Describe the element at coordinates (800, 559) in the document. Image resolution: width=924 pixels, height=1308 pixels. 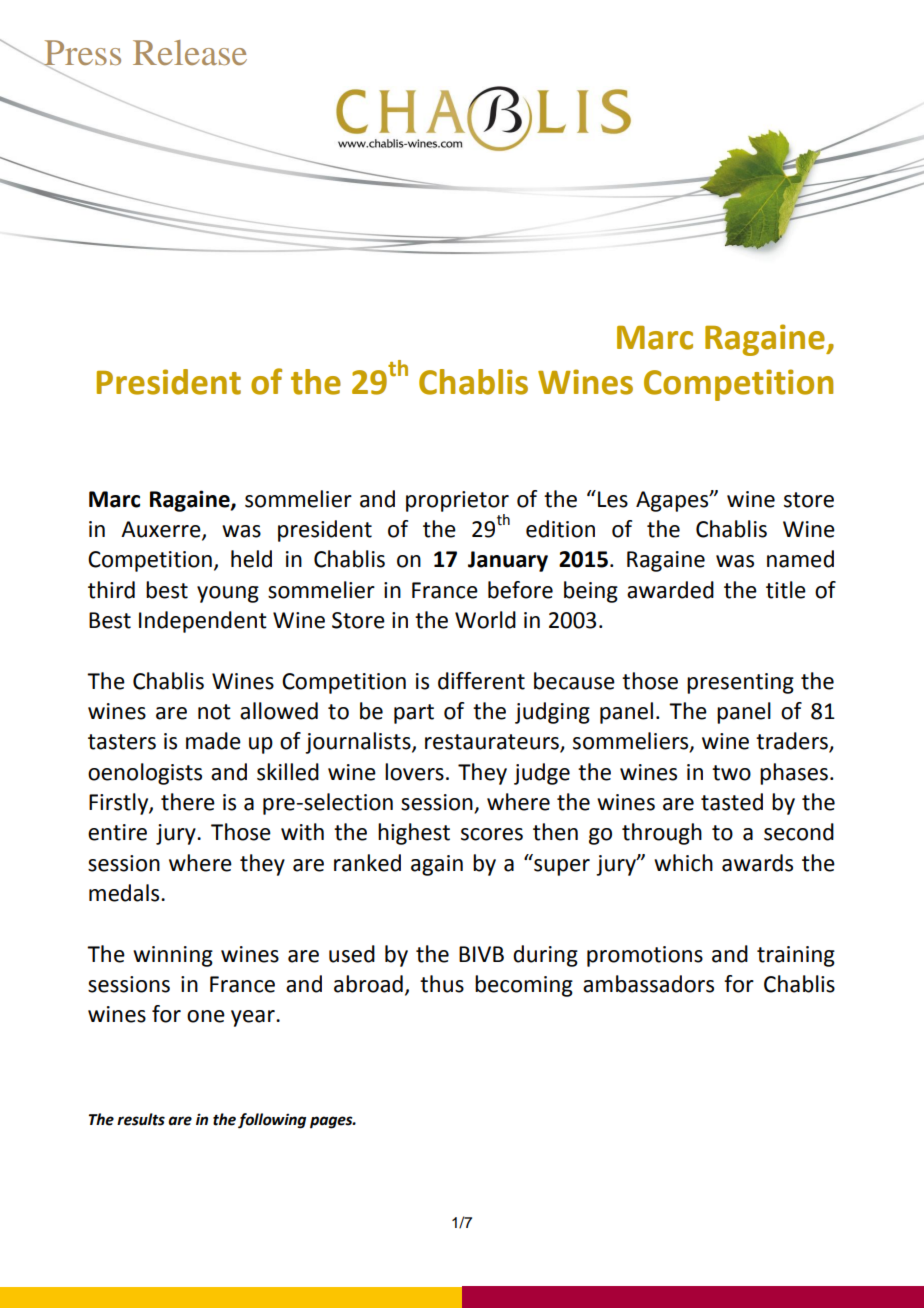
I see `named` at that location.
